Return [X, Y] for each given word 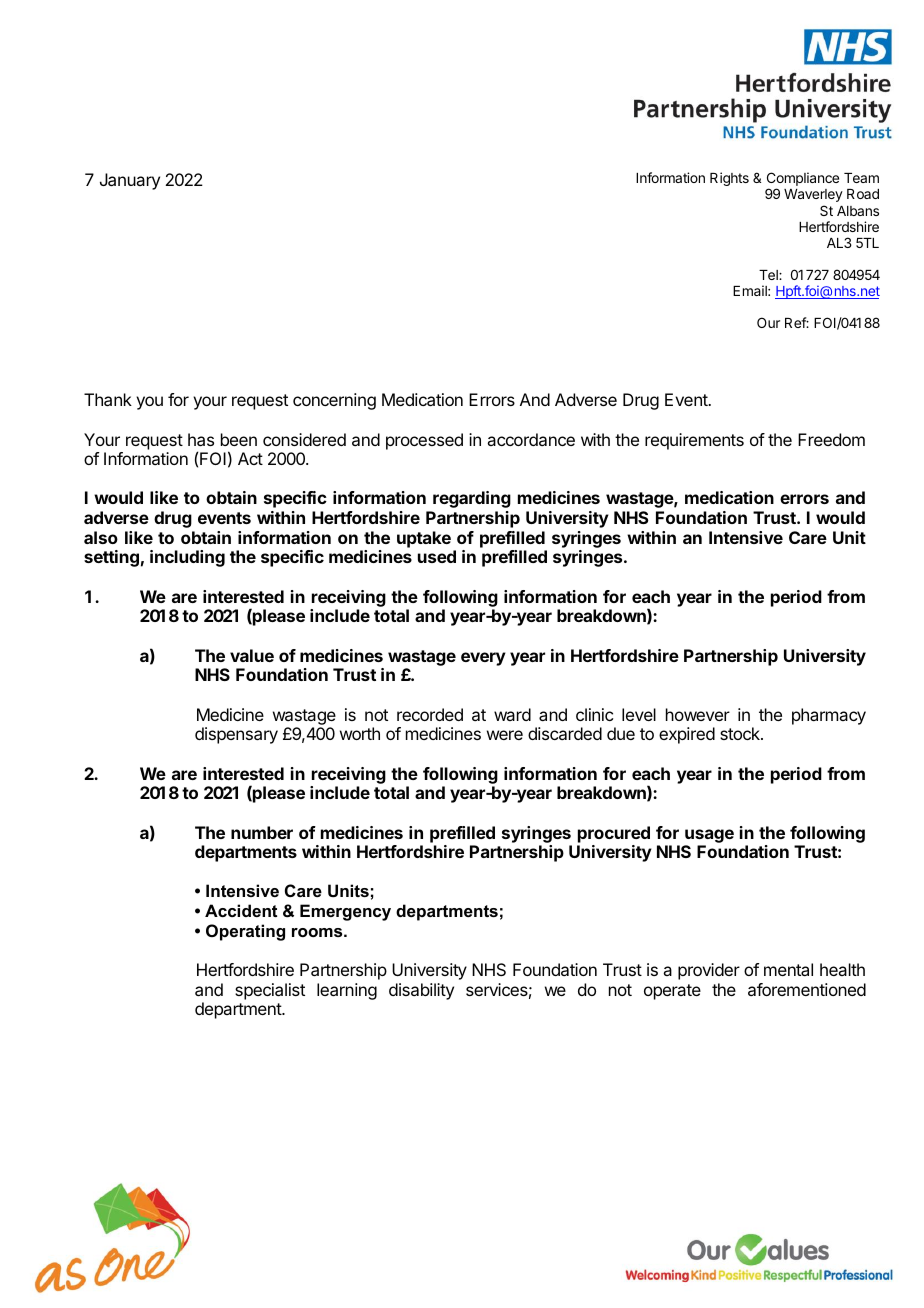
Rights [729, 179]
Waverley [813, 195]
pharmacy [829, 716]
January [130, 181]
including [187, 558]
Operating [245, 932]
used [437, 556]
